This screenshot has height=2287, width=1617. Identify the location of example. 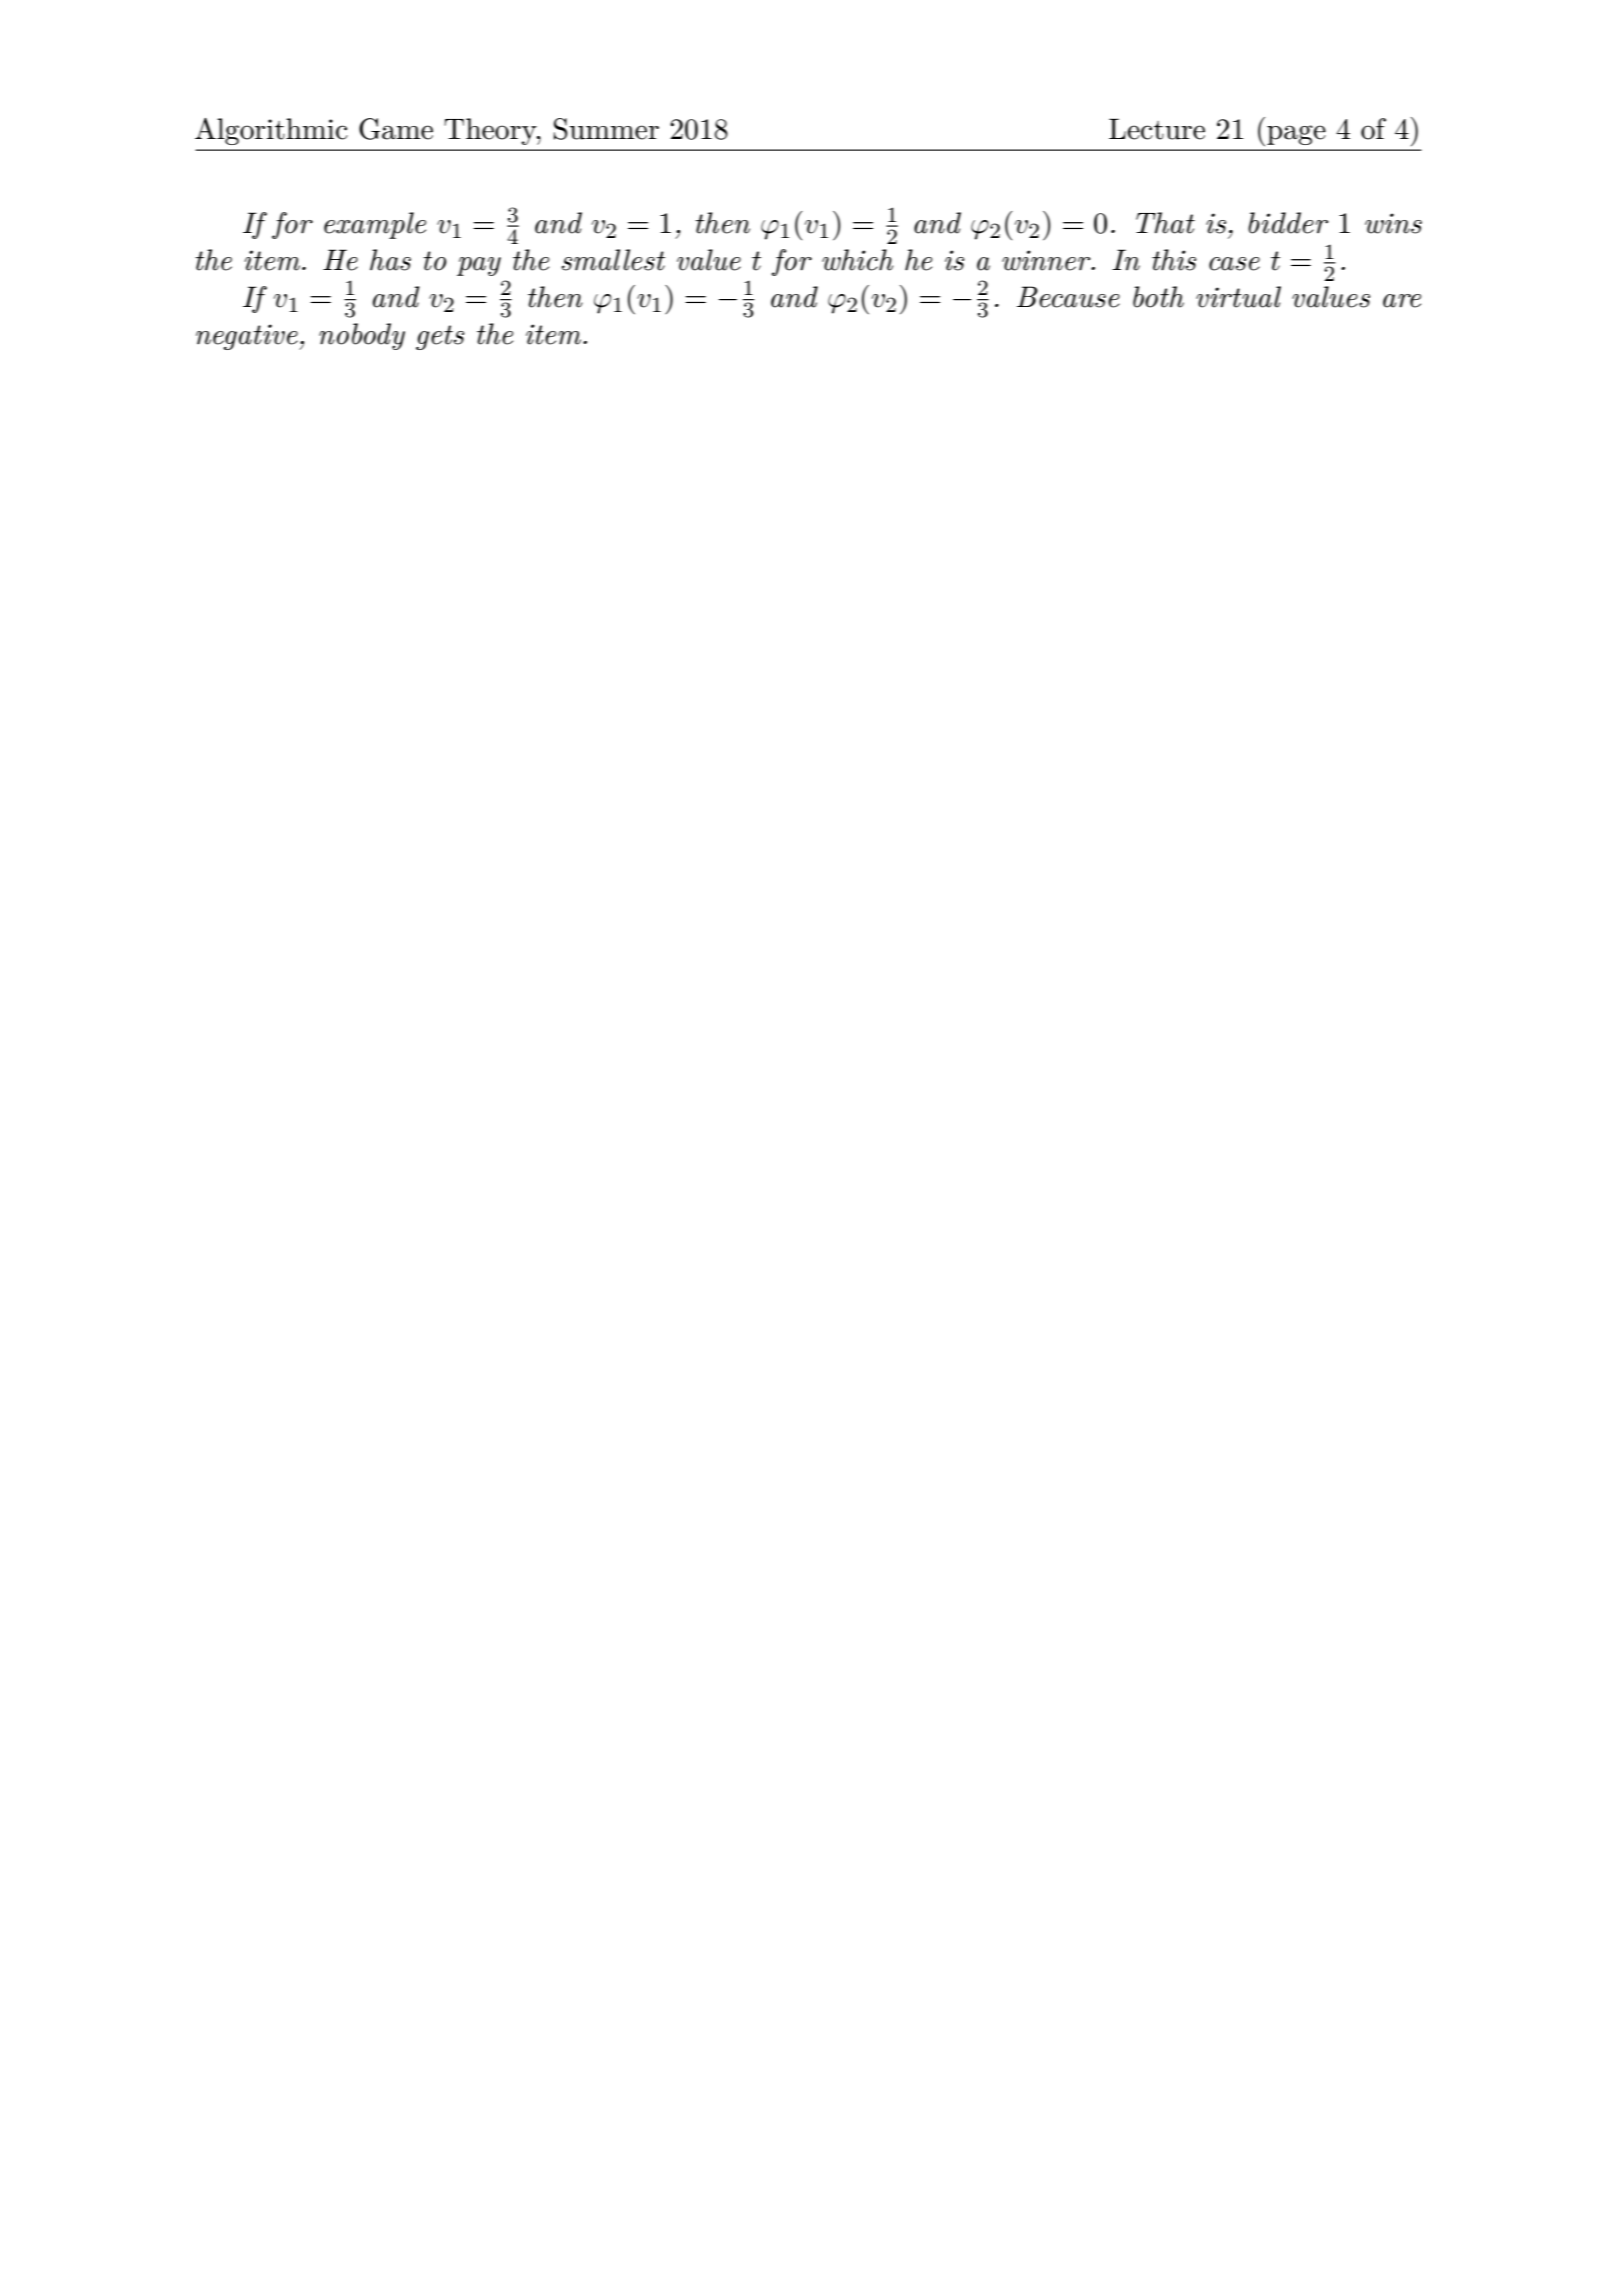
(375, 225).
